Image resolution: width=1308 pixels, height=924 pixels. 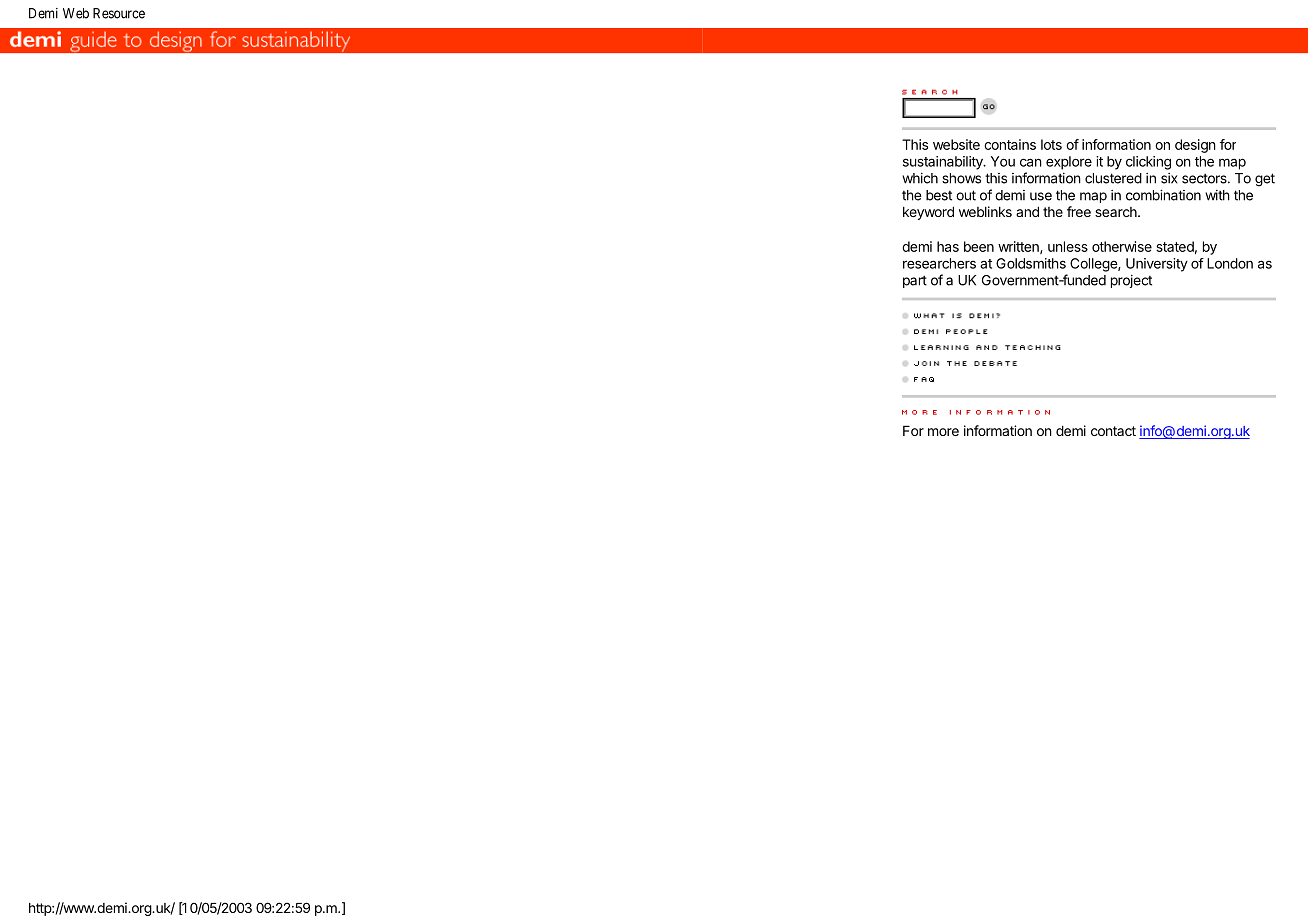 What do you see at coordinates (1051, 144) in the image?
I see `lots` at bounding box center [1051, 144].
